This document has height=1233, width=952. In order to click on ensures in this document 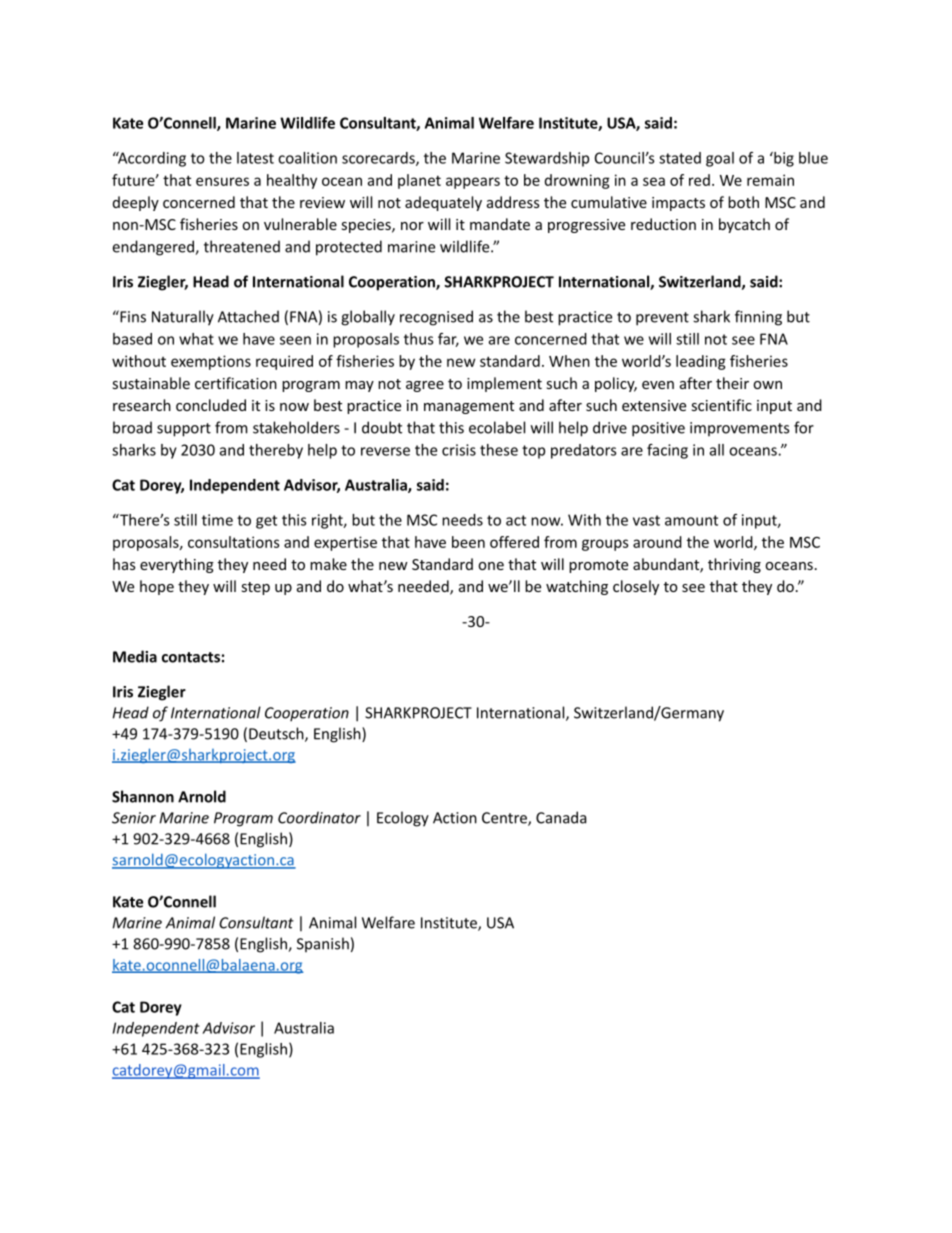, I will do `click(222, 181)`.
